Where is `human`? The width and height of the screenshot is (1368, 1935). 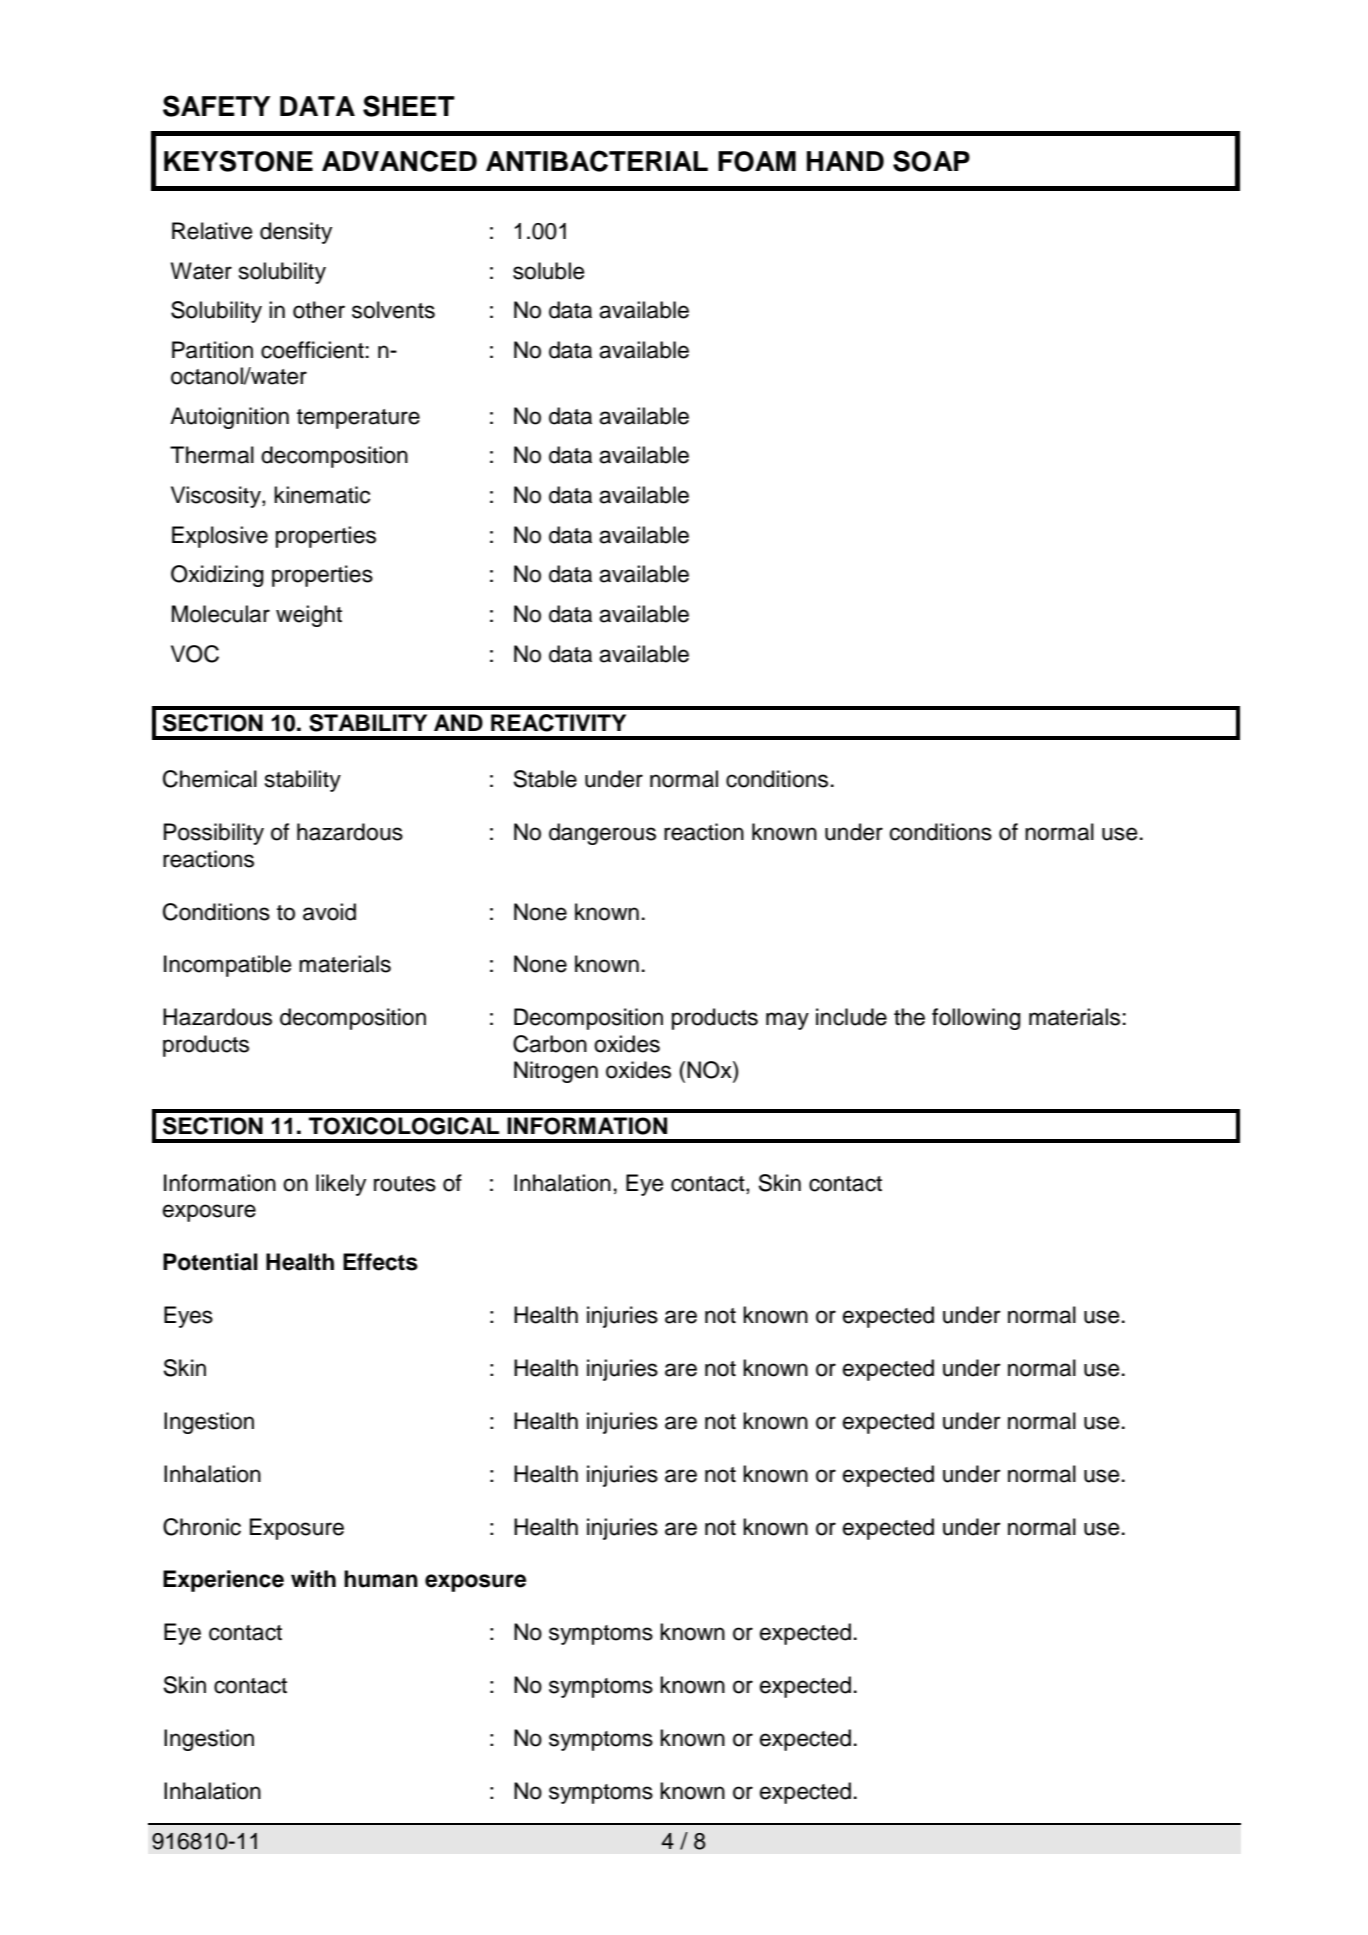
human is located at coordinates (381, 1579).
